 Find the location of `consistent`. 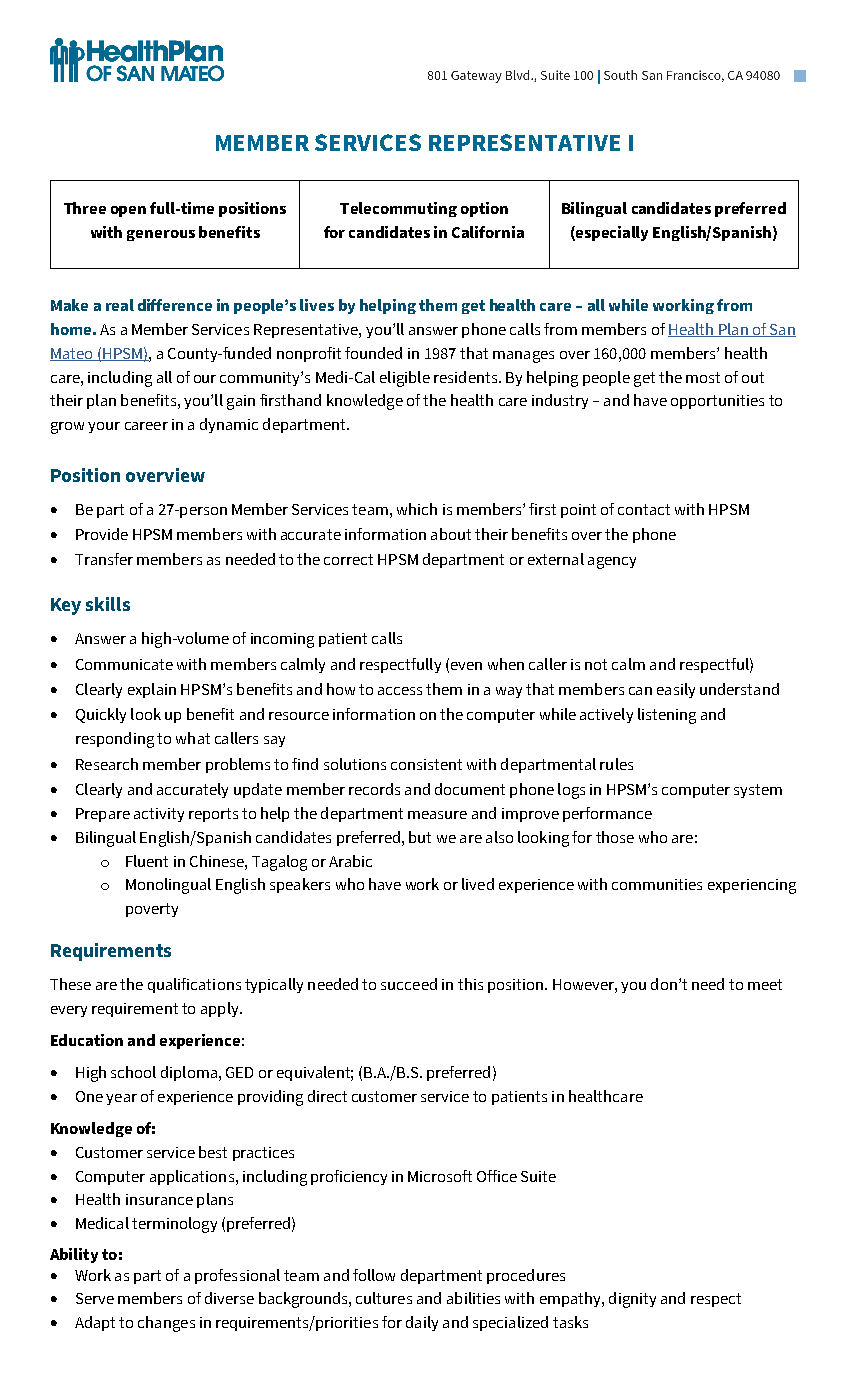

consistent is located at coordinates (426, 764).
